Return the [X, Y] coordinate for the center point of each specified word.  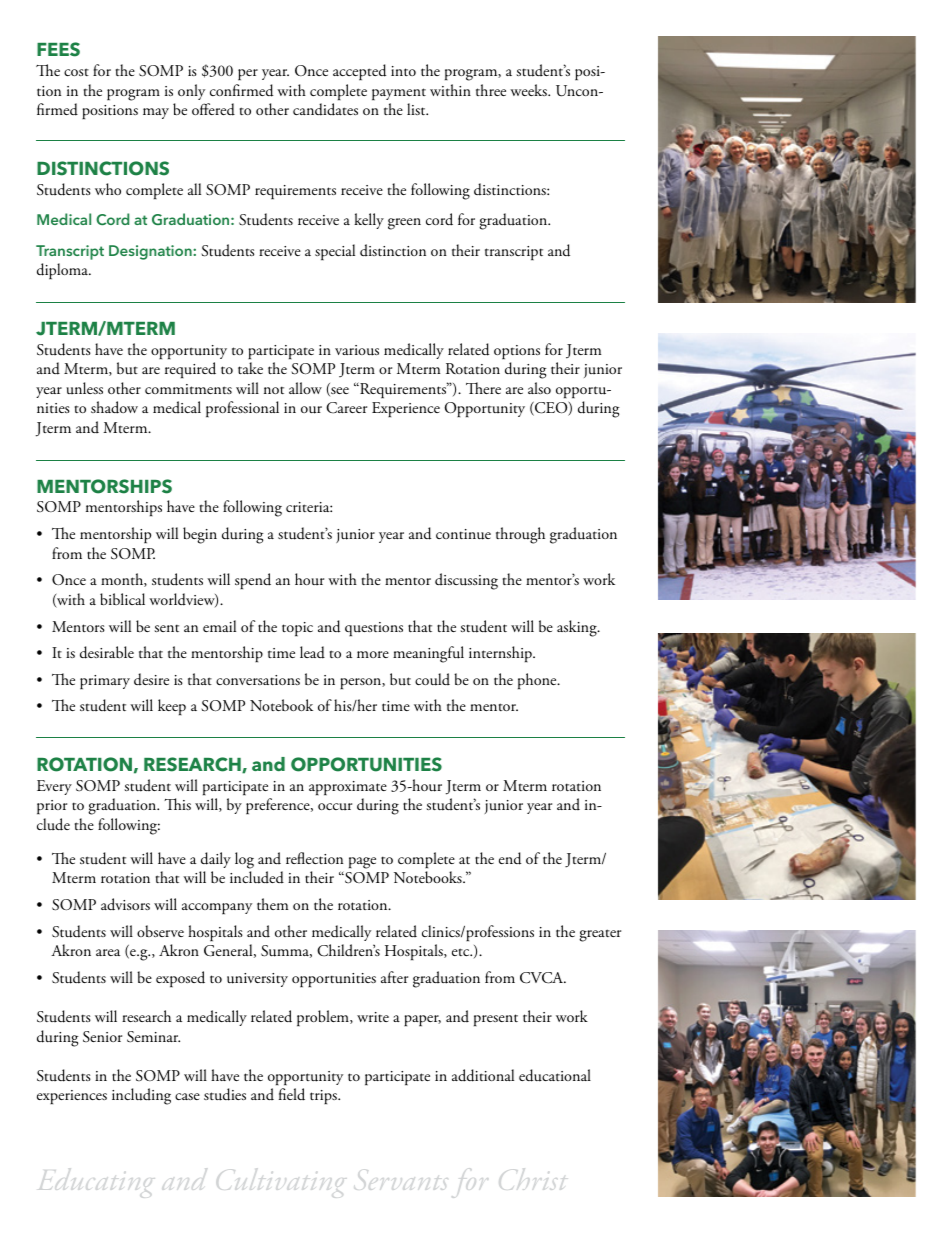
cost [76, 72]
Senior [102, 1037]
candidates [325, 109]
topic [297, 629]
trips [324, 1097]
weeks [529, 90]
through [520, 535]
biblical [122, 599]
